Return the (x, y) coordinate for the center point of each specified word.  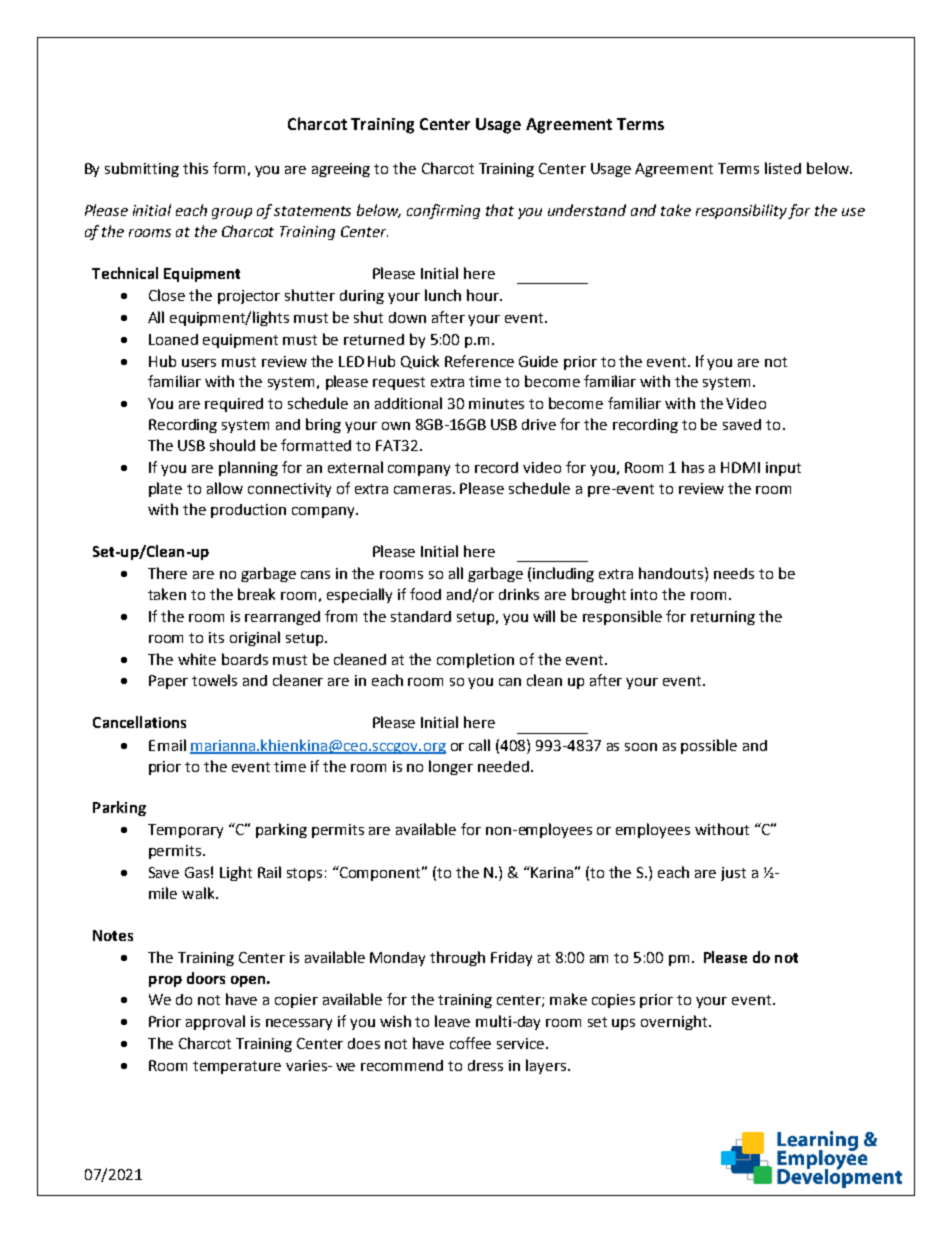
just (733, 874)
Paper (168, 682)
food (425, 594)
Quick (420, 362)
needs (734, 573)
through (457, 958)
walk (199, 893)
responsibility (742, 211)
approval (215, 1022)
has (693, 467)
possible (709, 746)
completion (475, 660)
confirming (443, 211)
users (199, 363)
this (195, 168)
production (248, 511)
